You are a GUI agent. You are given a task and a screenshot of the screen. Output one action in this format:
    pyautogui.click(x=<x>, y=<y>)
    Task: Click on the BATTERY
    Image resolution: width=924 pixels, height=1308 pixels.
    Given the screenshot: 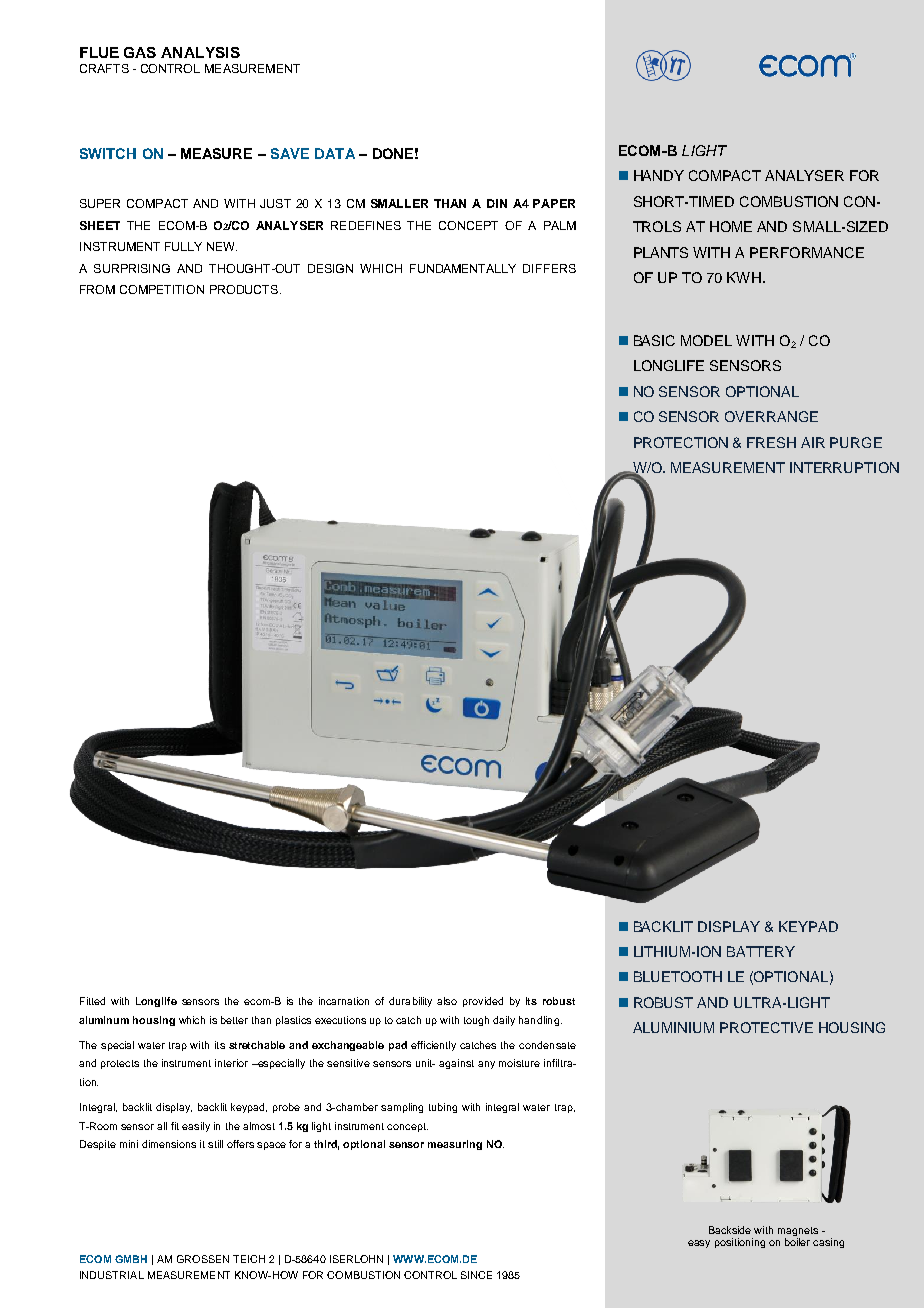 What is the action you would take?
    pyautogui.click(x=761, y=951)
